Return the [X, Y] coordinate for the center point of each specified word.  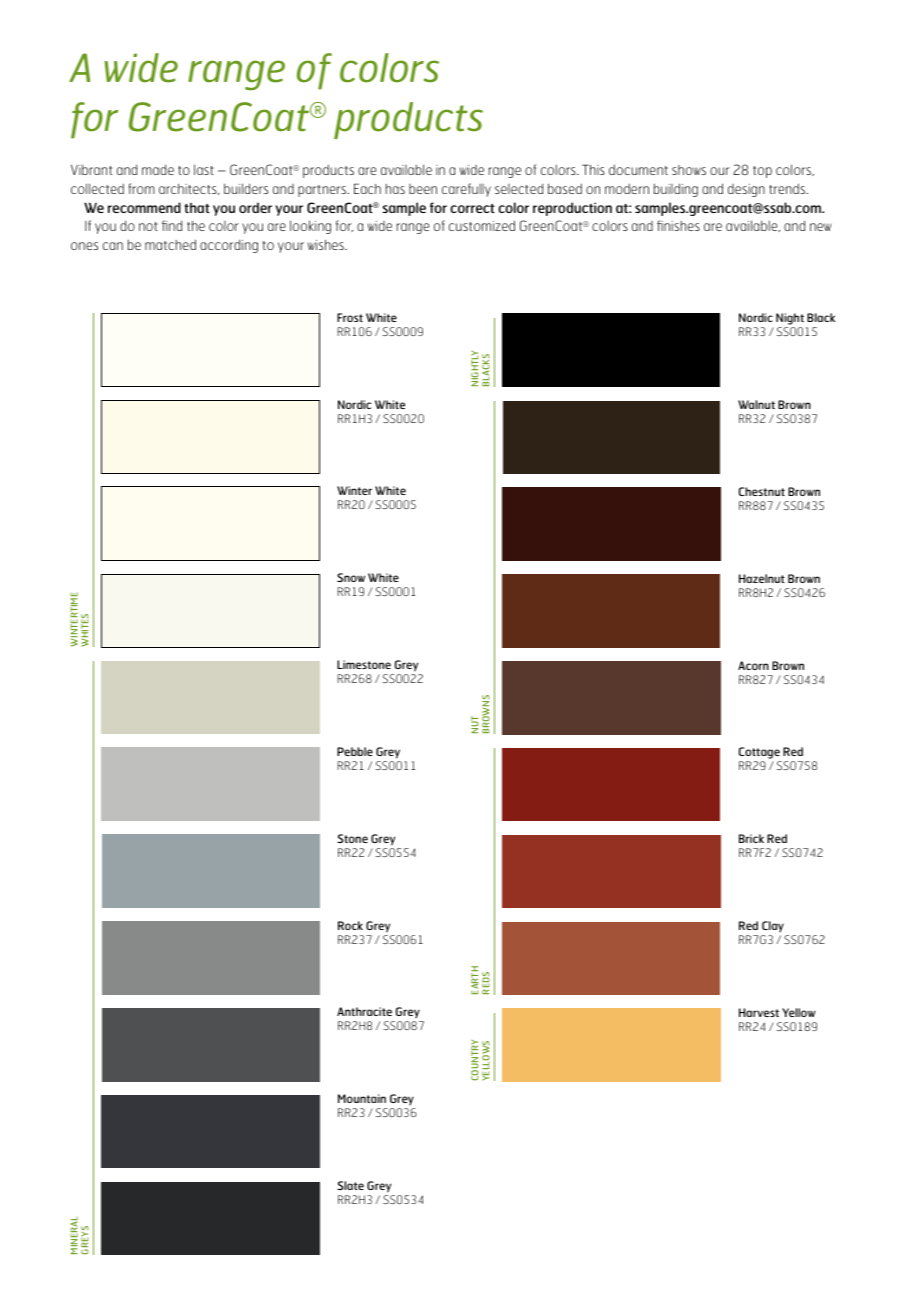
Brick [751, 838]
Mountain [362, 1098]
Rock [350, 925]
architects [189, 189]
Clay [772, 928]
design [746, 190]
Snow [351, 577]
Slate [350, 1185]
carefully [466, 190]
